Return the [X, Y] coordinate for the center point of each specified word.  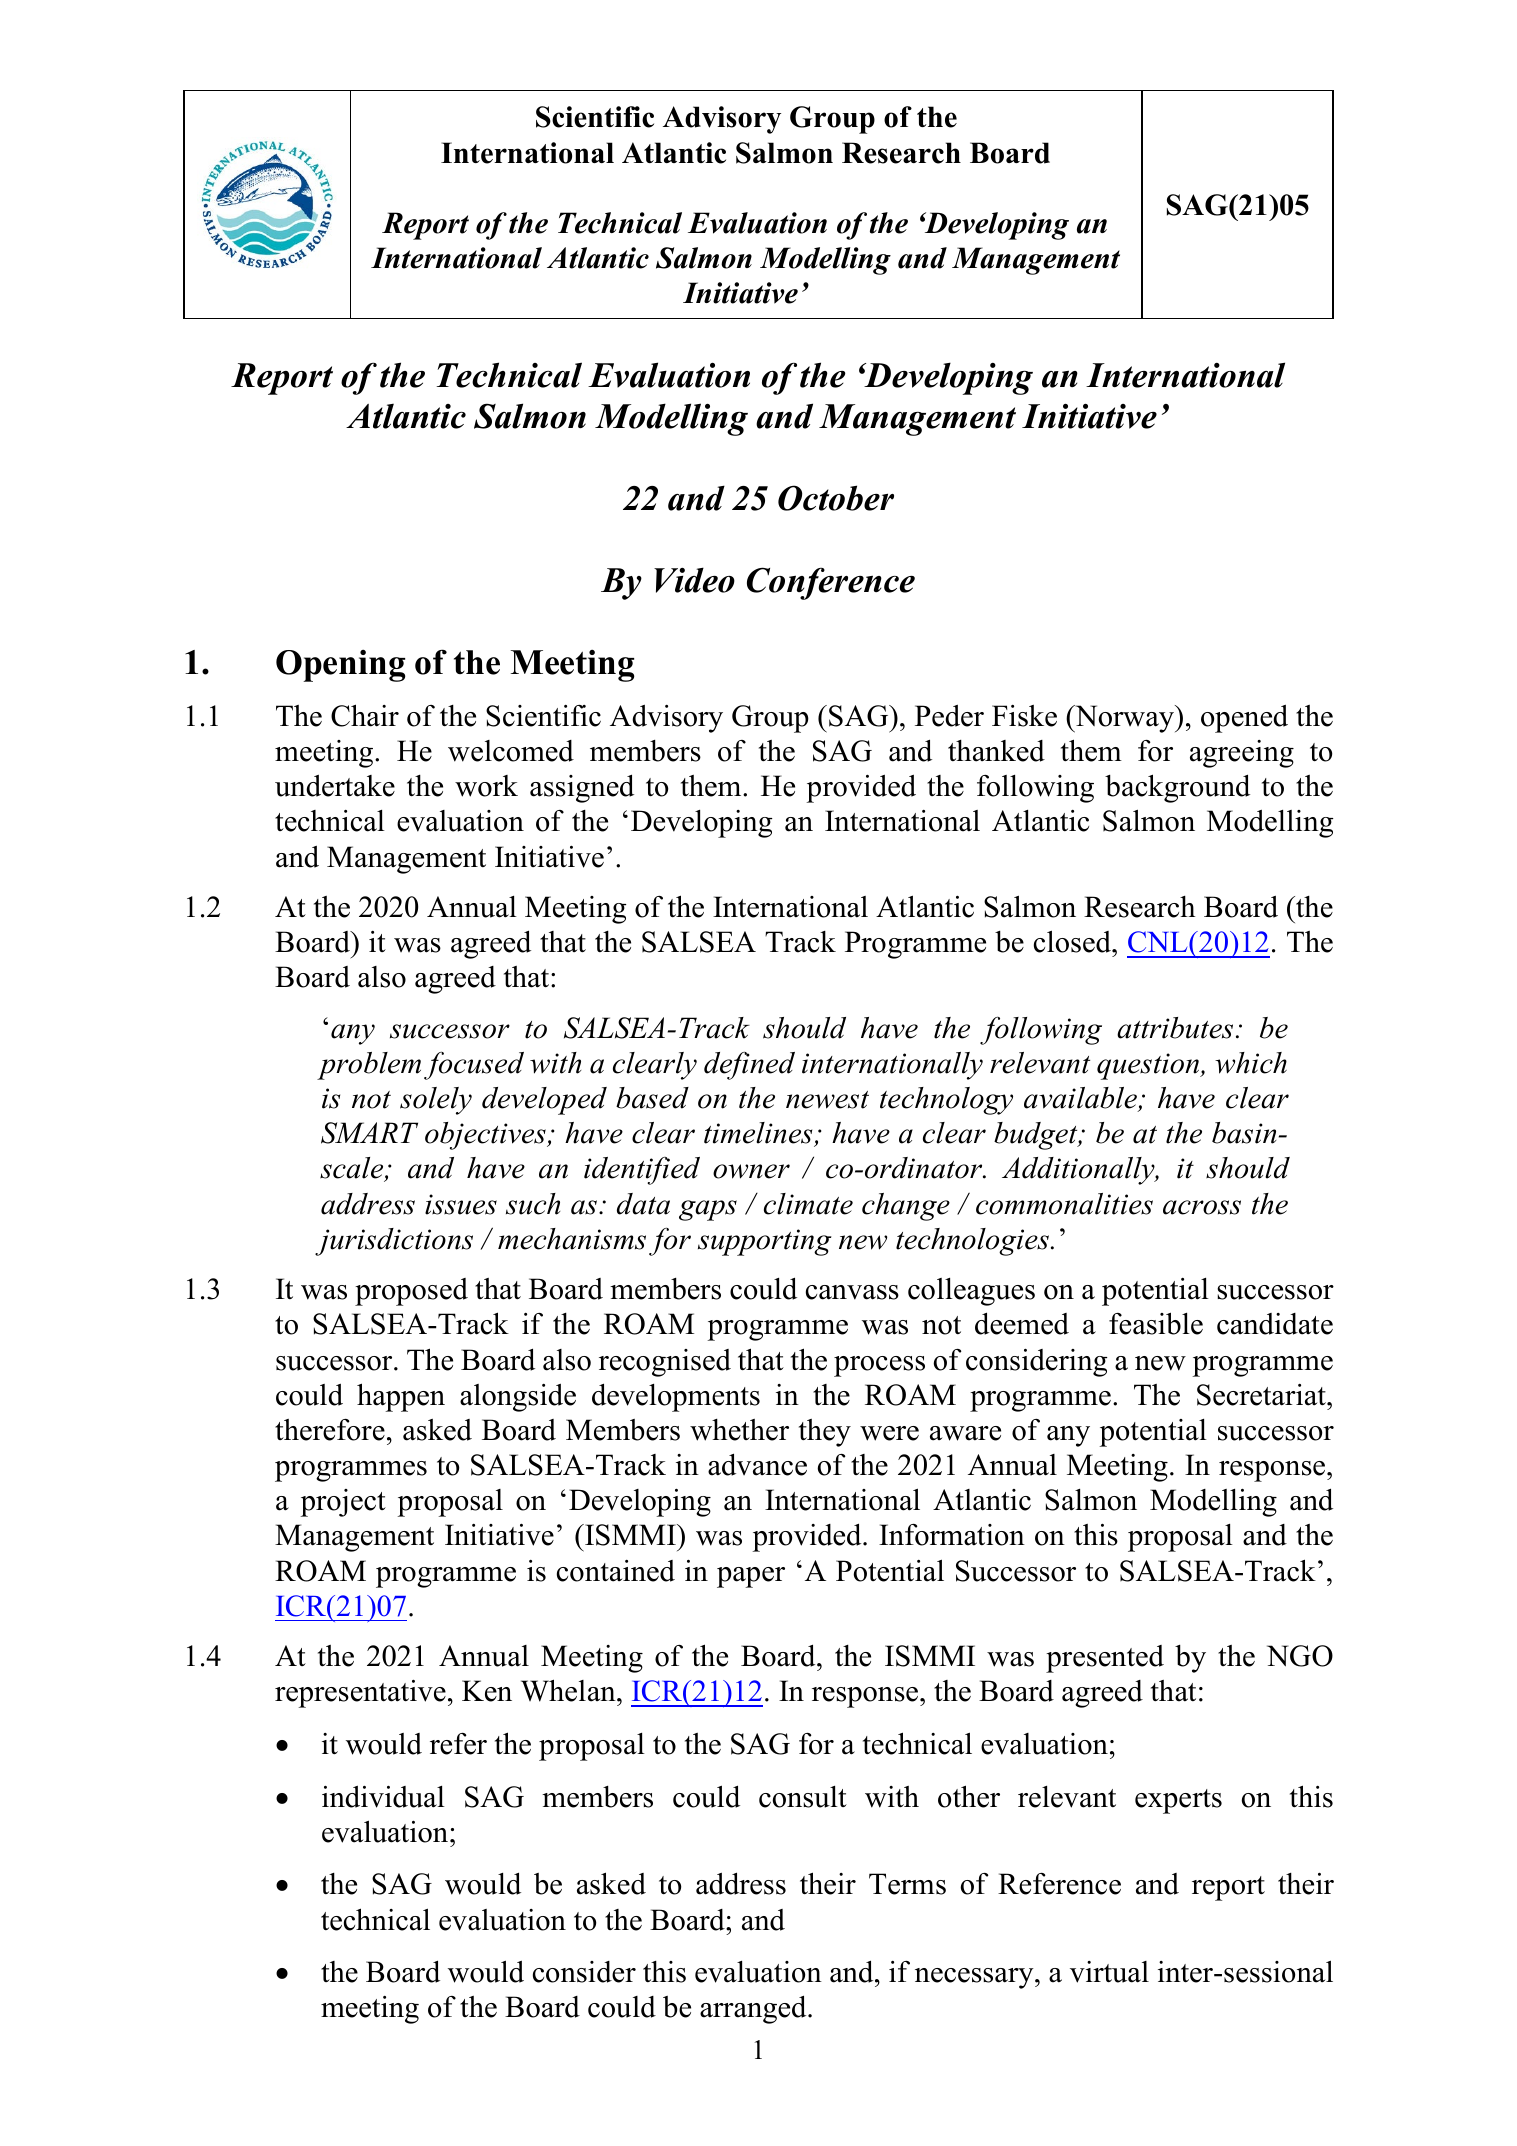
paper [751, 1577]
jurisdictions [394, 1242]
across [1202, 1207]
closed [1073, 941]
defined [749, 1065]
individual [383, 1797]
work [486, 786]
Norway [1125, 719]
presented [1105, 1659]
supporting [765, 1242]
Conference [831, 583]
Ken [487, 1691]
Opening [341, 666]
